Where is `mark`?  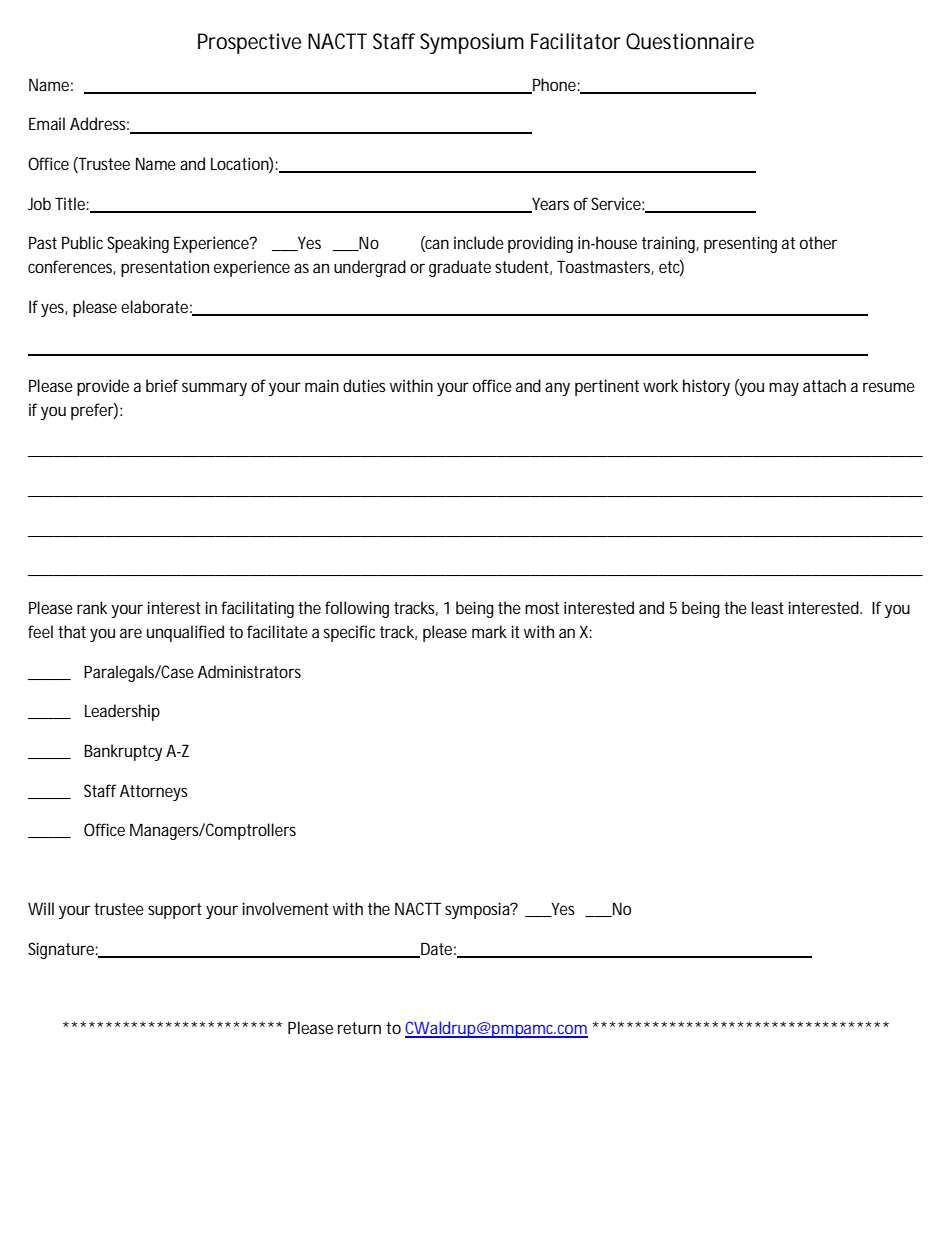 mark is located at coordinates (489, 631).
